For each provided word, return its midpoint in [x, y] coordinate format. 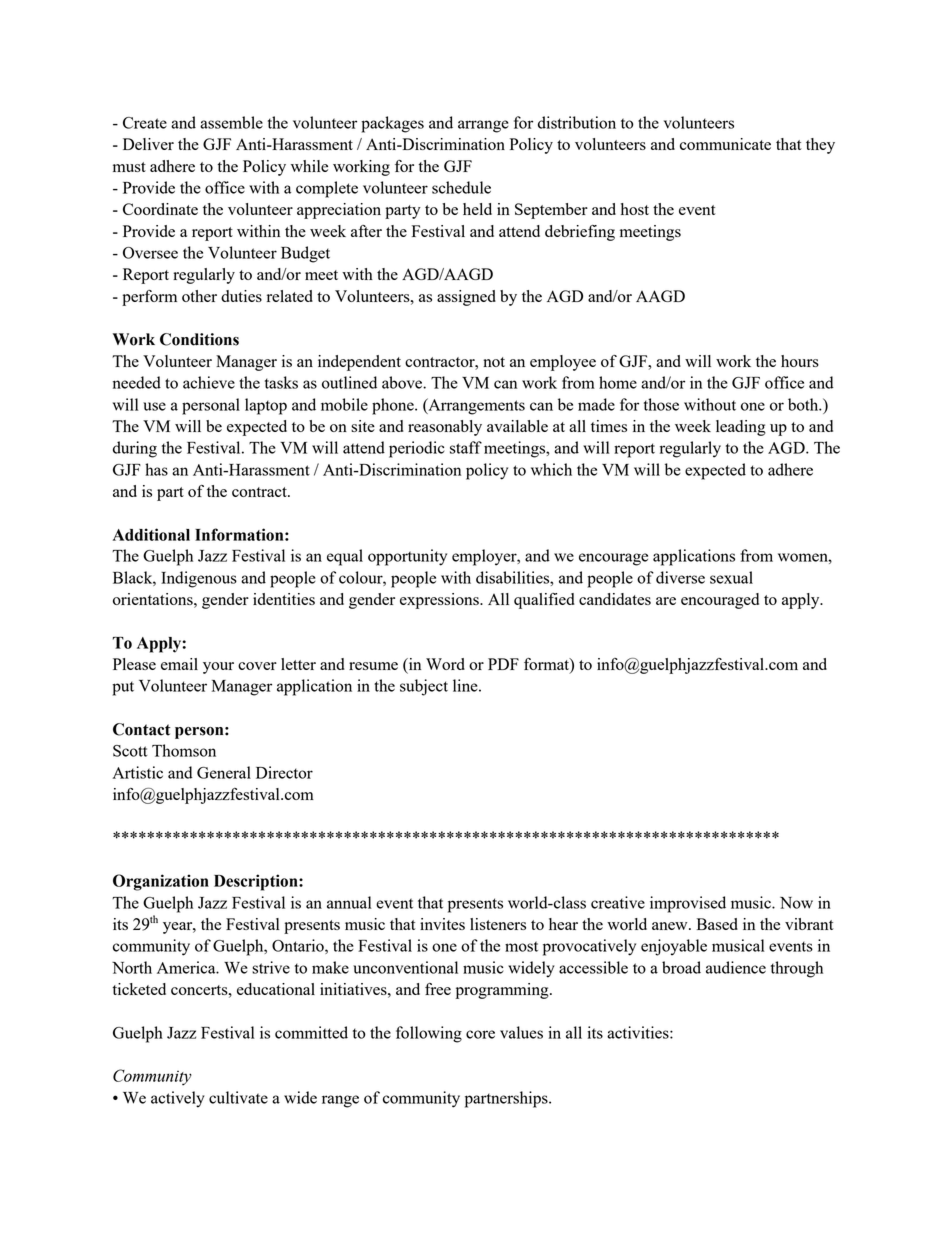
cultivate [238, 1097]
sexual [731, 577]
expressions [440, 601]
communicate [725, 144]
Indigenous [199, 579]
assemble [231, 122]
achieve [209, 382]
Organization [161, 882]
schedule [461, 187]
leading [741, 428]
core [480, 1034]
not [494, 362]
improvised [688, 904]
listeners [498, 924]
